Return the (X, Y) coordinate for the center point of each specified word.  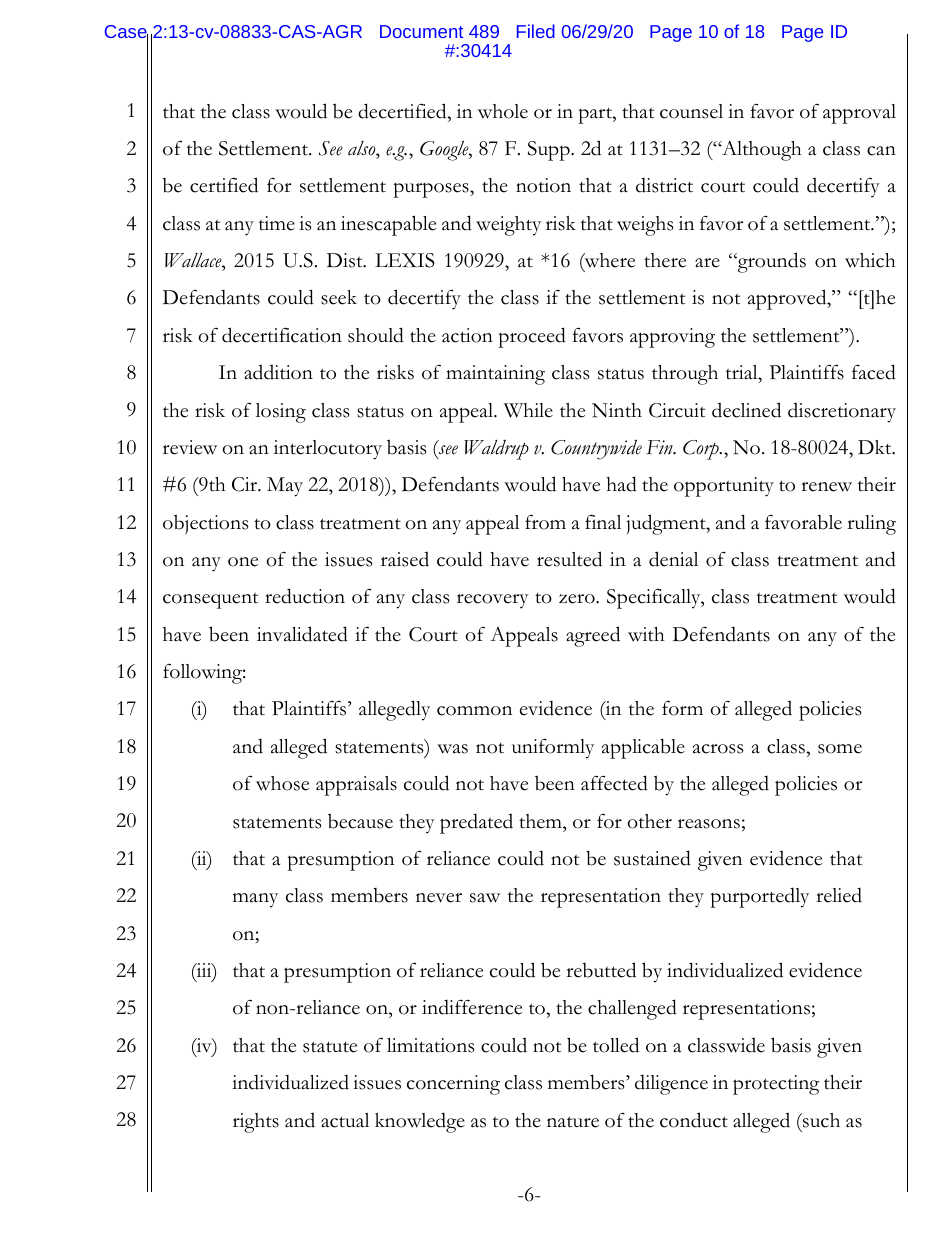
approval (859, 114)
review (190, 447)
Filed (536, 31)
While (528, 410)
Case (126, 33)
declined (746, 410)
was (452, 749)
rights (256, 1123)
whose (282, 783)
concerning (453, 1085)
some (840, 749)
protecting (776, 1085)
